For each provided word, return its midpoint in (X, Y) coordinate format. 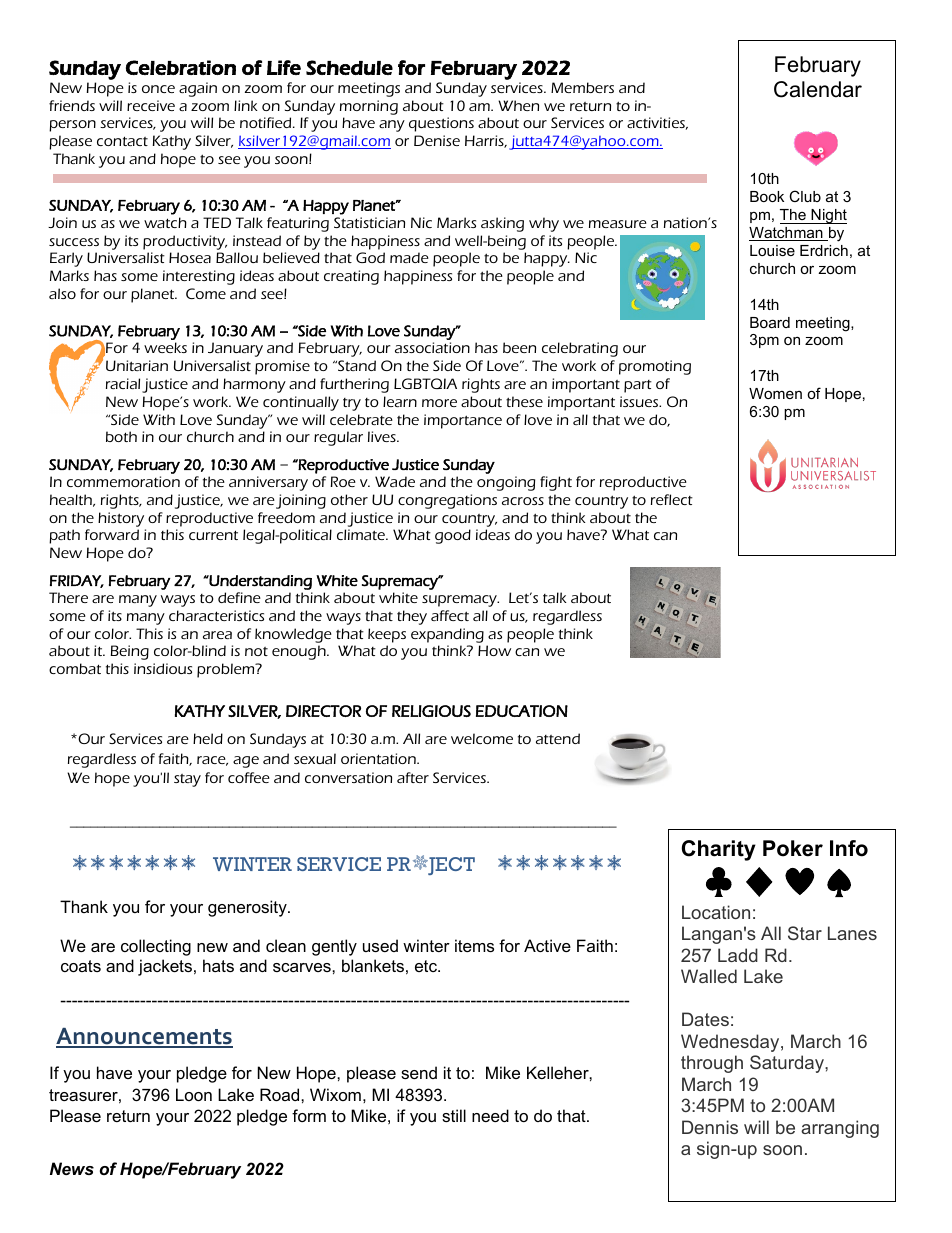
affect (450, 615)
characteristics (216, 615)
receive (151, 105)
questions (441, 124)
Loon (194, 1094)
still (454, 1115)
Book (767, 196)
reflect (672, 499)
